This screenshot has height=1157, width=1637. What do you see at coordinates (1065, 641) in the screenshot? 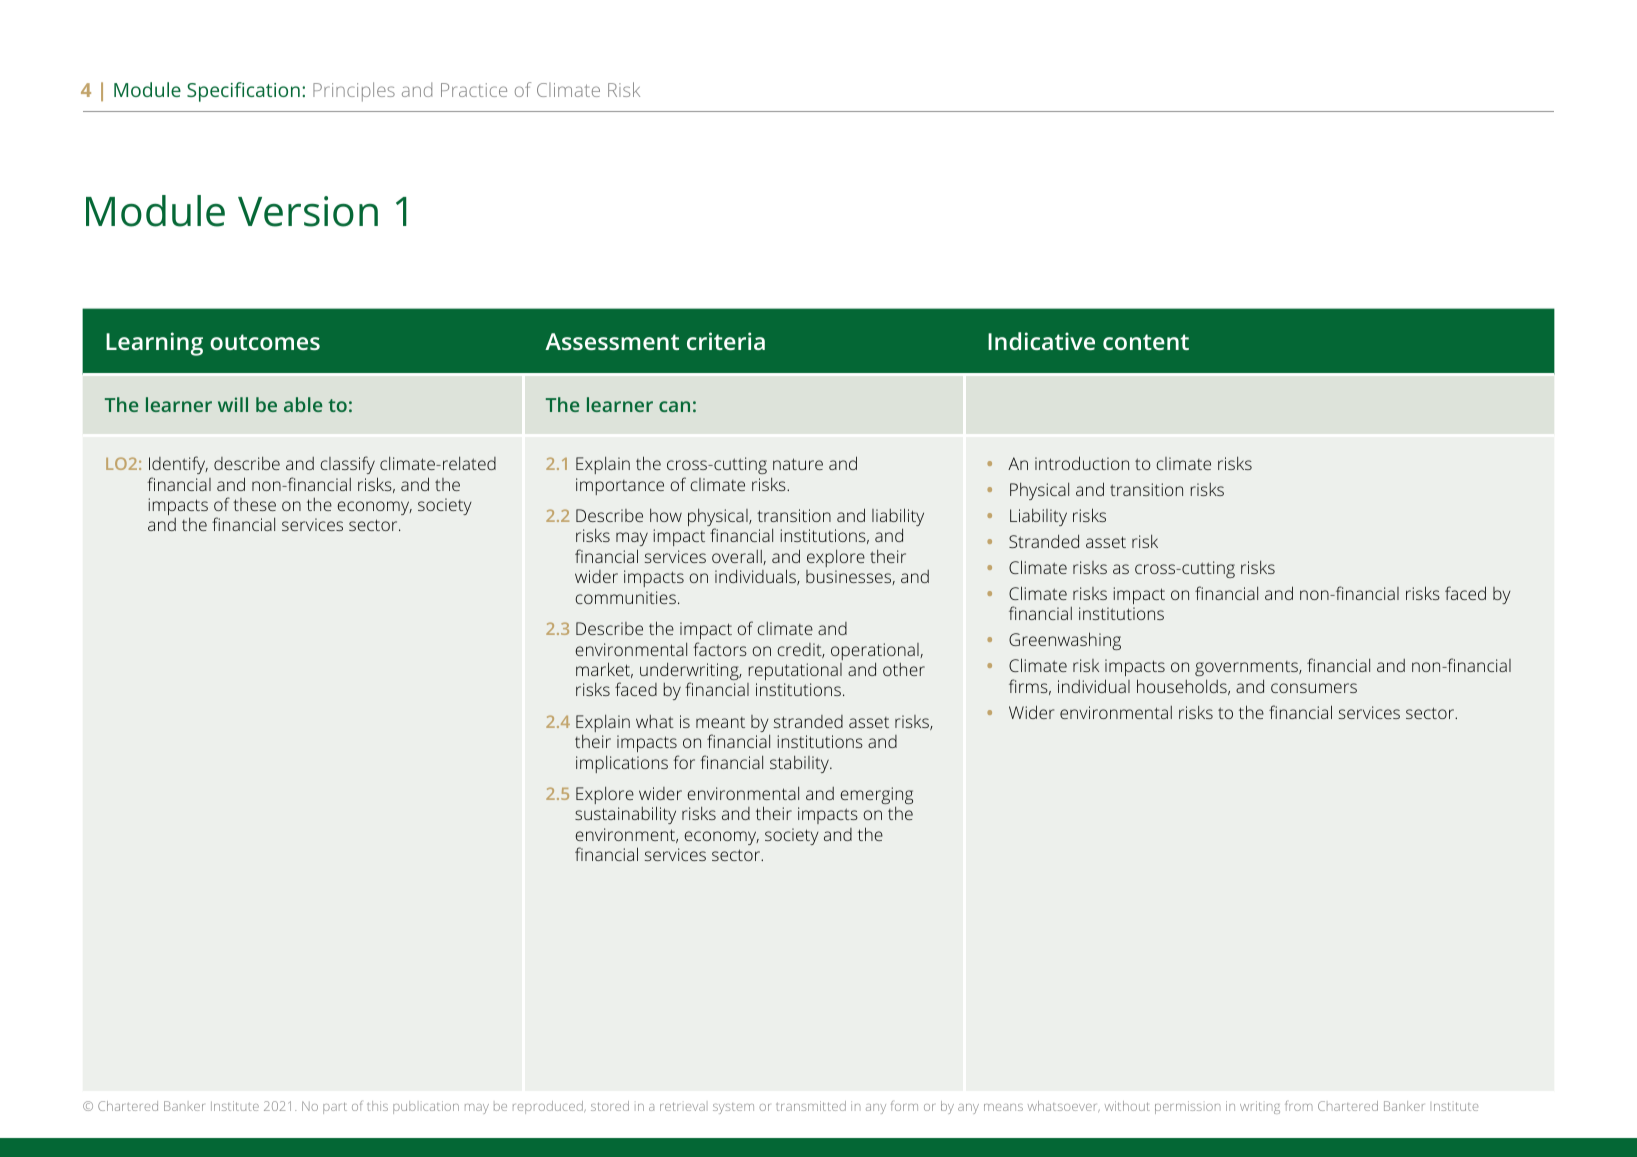
I see `Greenwashing` at bounding box center [1065, 641].
